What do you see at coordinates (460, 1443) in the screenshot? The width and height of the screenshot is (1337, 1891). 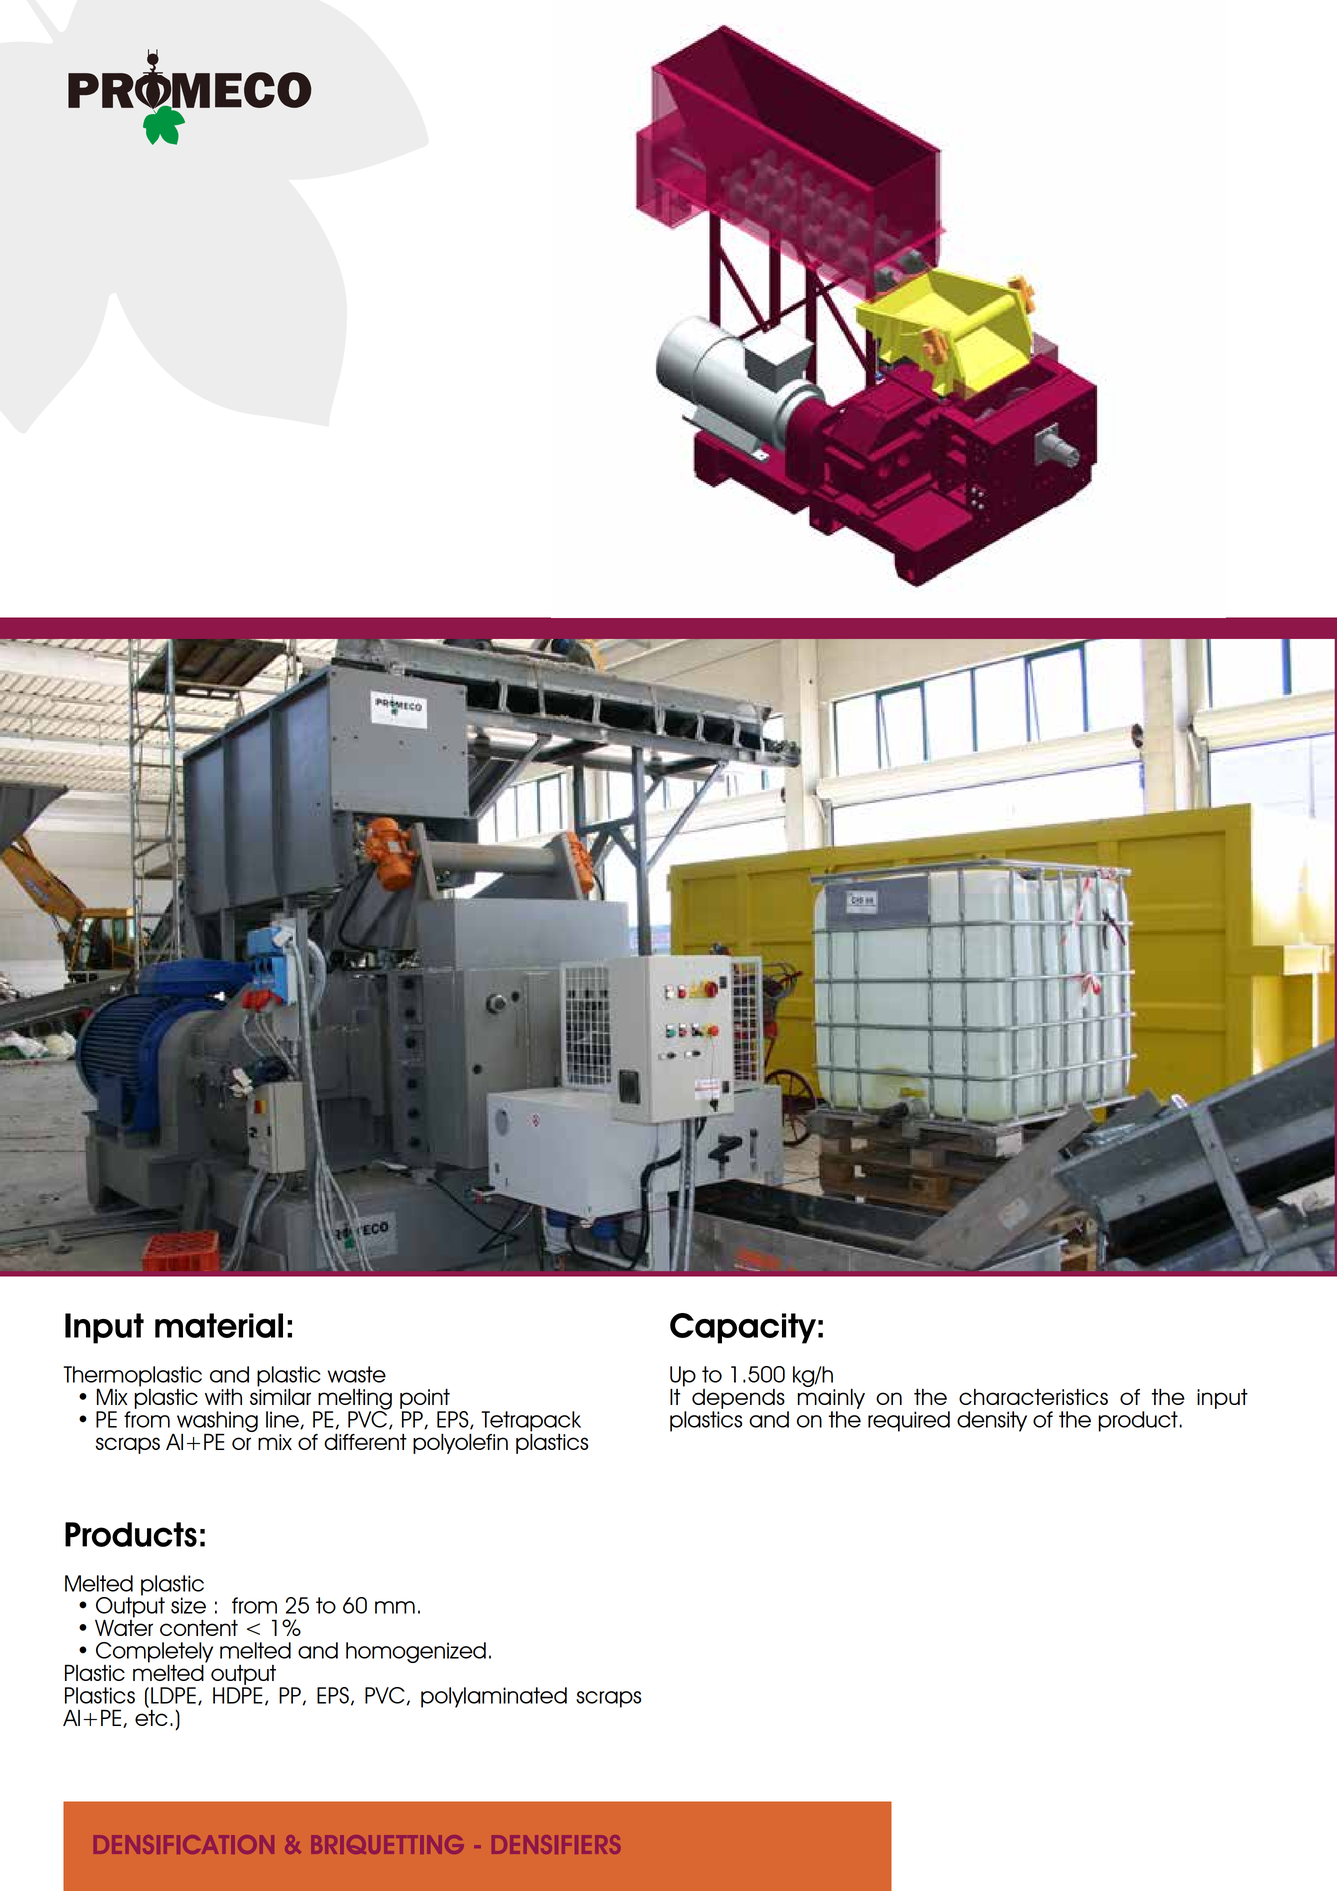 I see `polyolefin` at bounding box center [460, 1443].
